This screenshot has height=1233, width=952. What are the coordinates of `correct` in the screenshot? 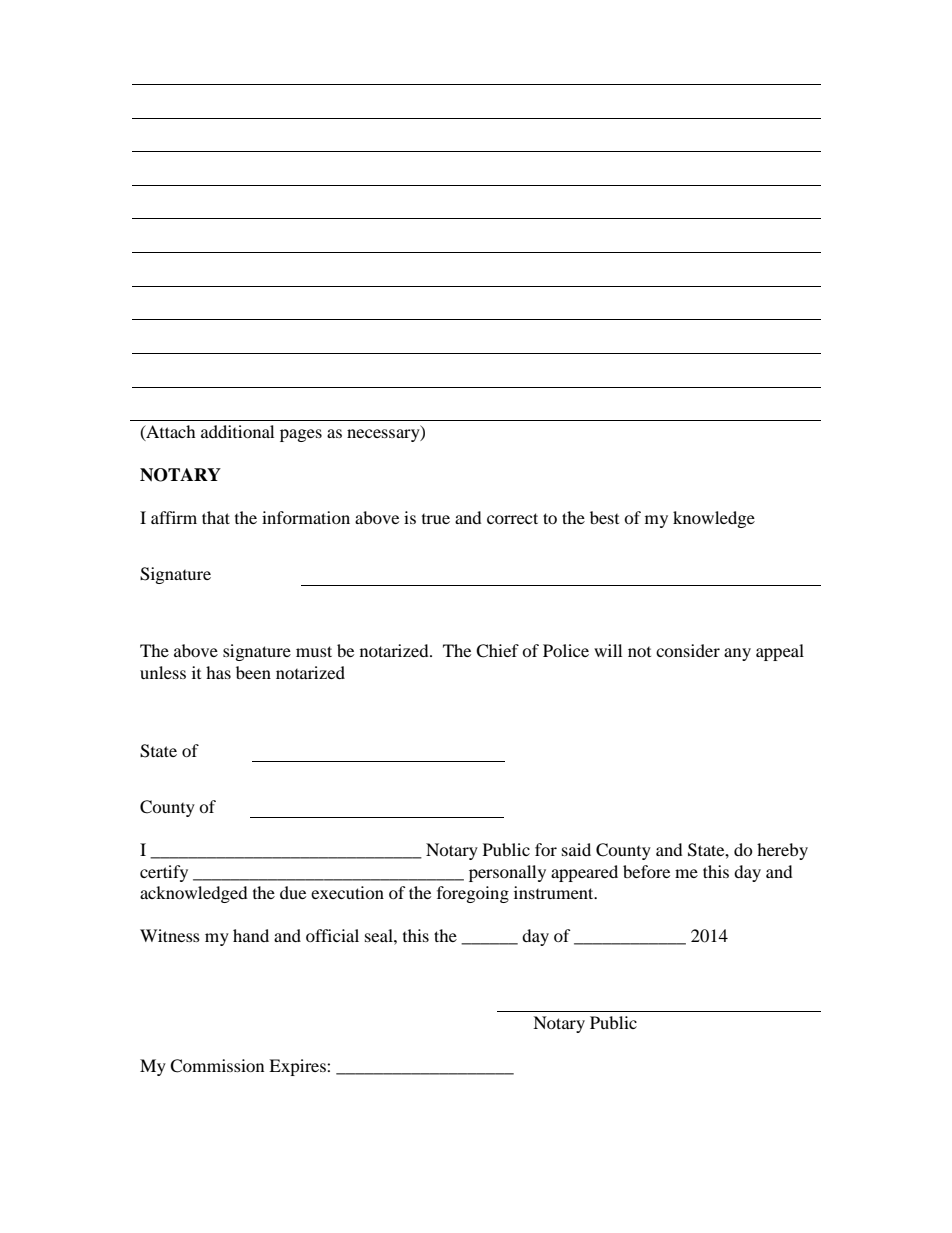 It's located at (512, 518).
